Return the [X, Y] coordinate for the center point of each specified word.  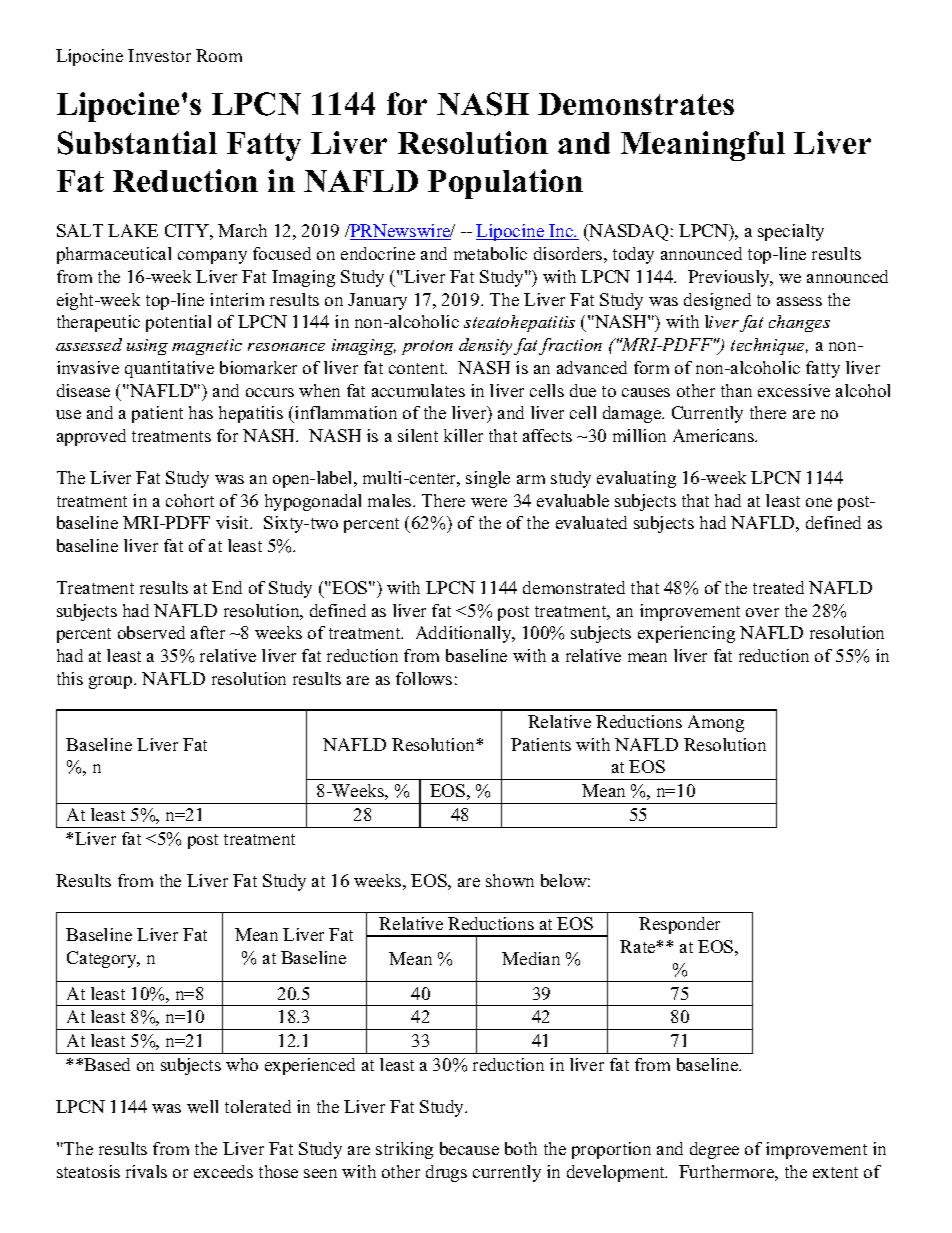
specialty [791, 232]
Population [505, 184]
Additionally [465, 634]
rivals [146, 1171]
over [762, 612]
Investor [159, 55]
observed [151, 632]
